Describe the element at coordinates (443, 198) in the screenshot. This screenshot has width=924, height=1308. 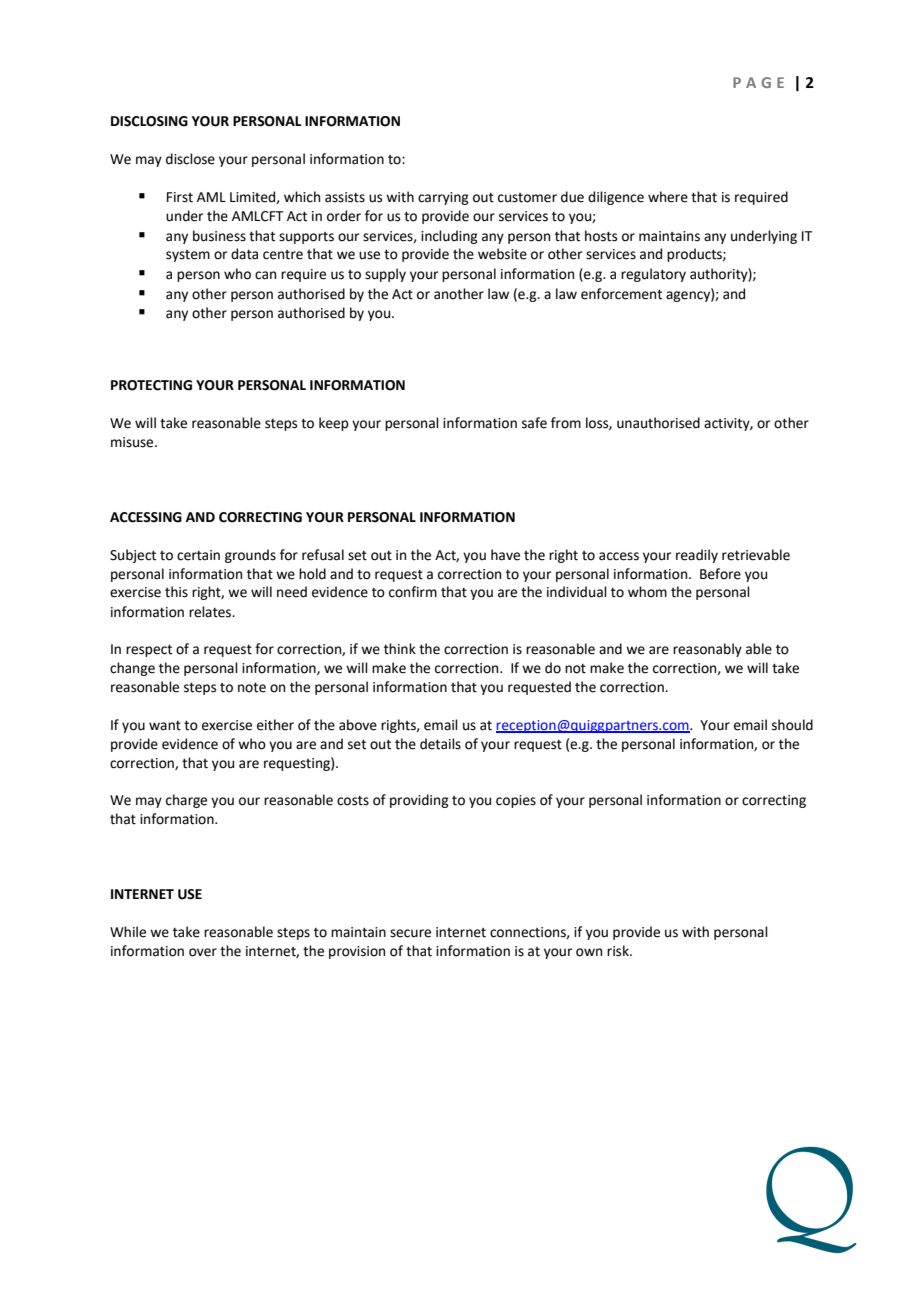
I see `carrying` at that location.
